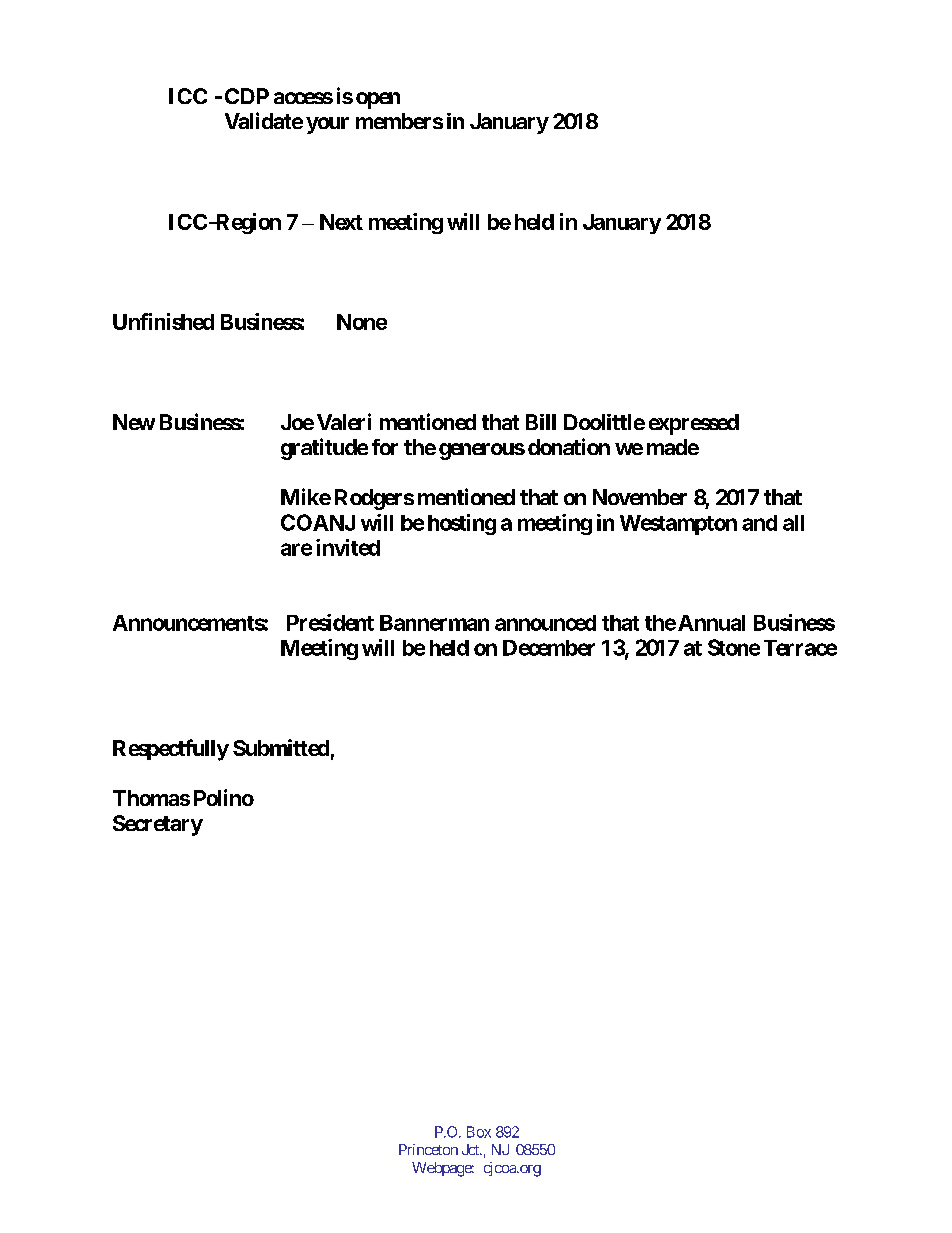 This screenshot has width=952, height=1233. What do you see at coordinates (348, 547) in the screenshot?
I see `invited` at bounding box center [348, 547].
